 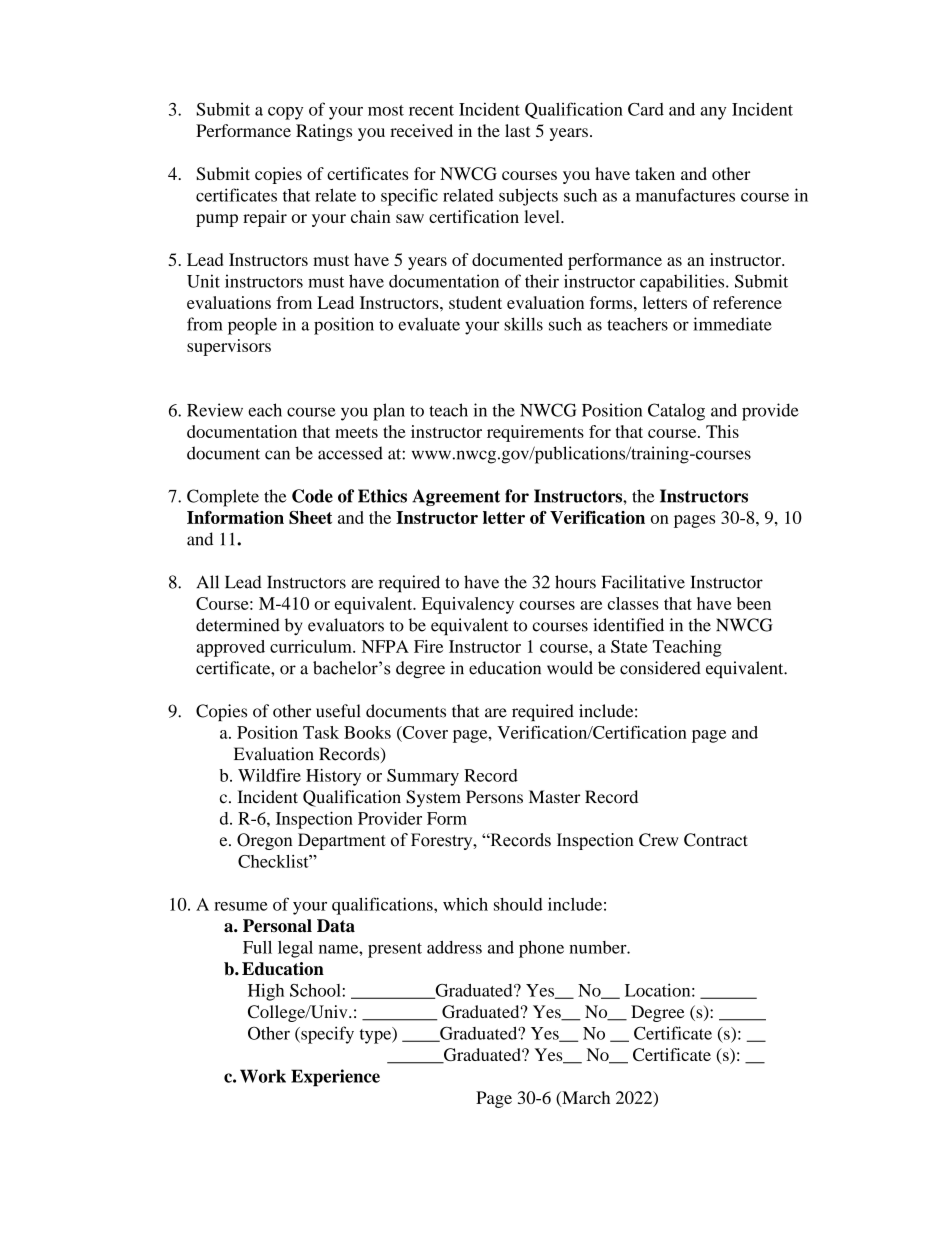 I want to click on considered, so click(x=660, y=668).
